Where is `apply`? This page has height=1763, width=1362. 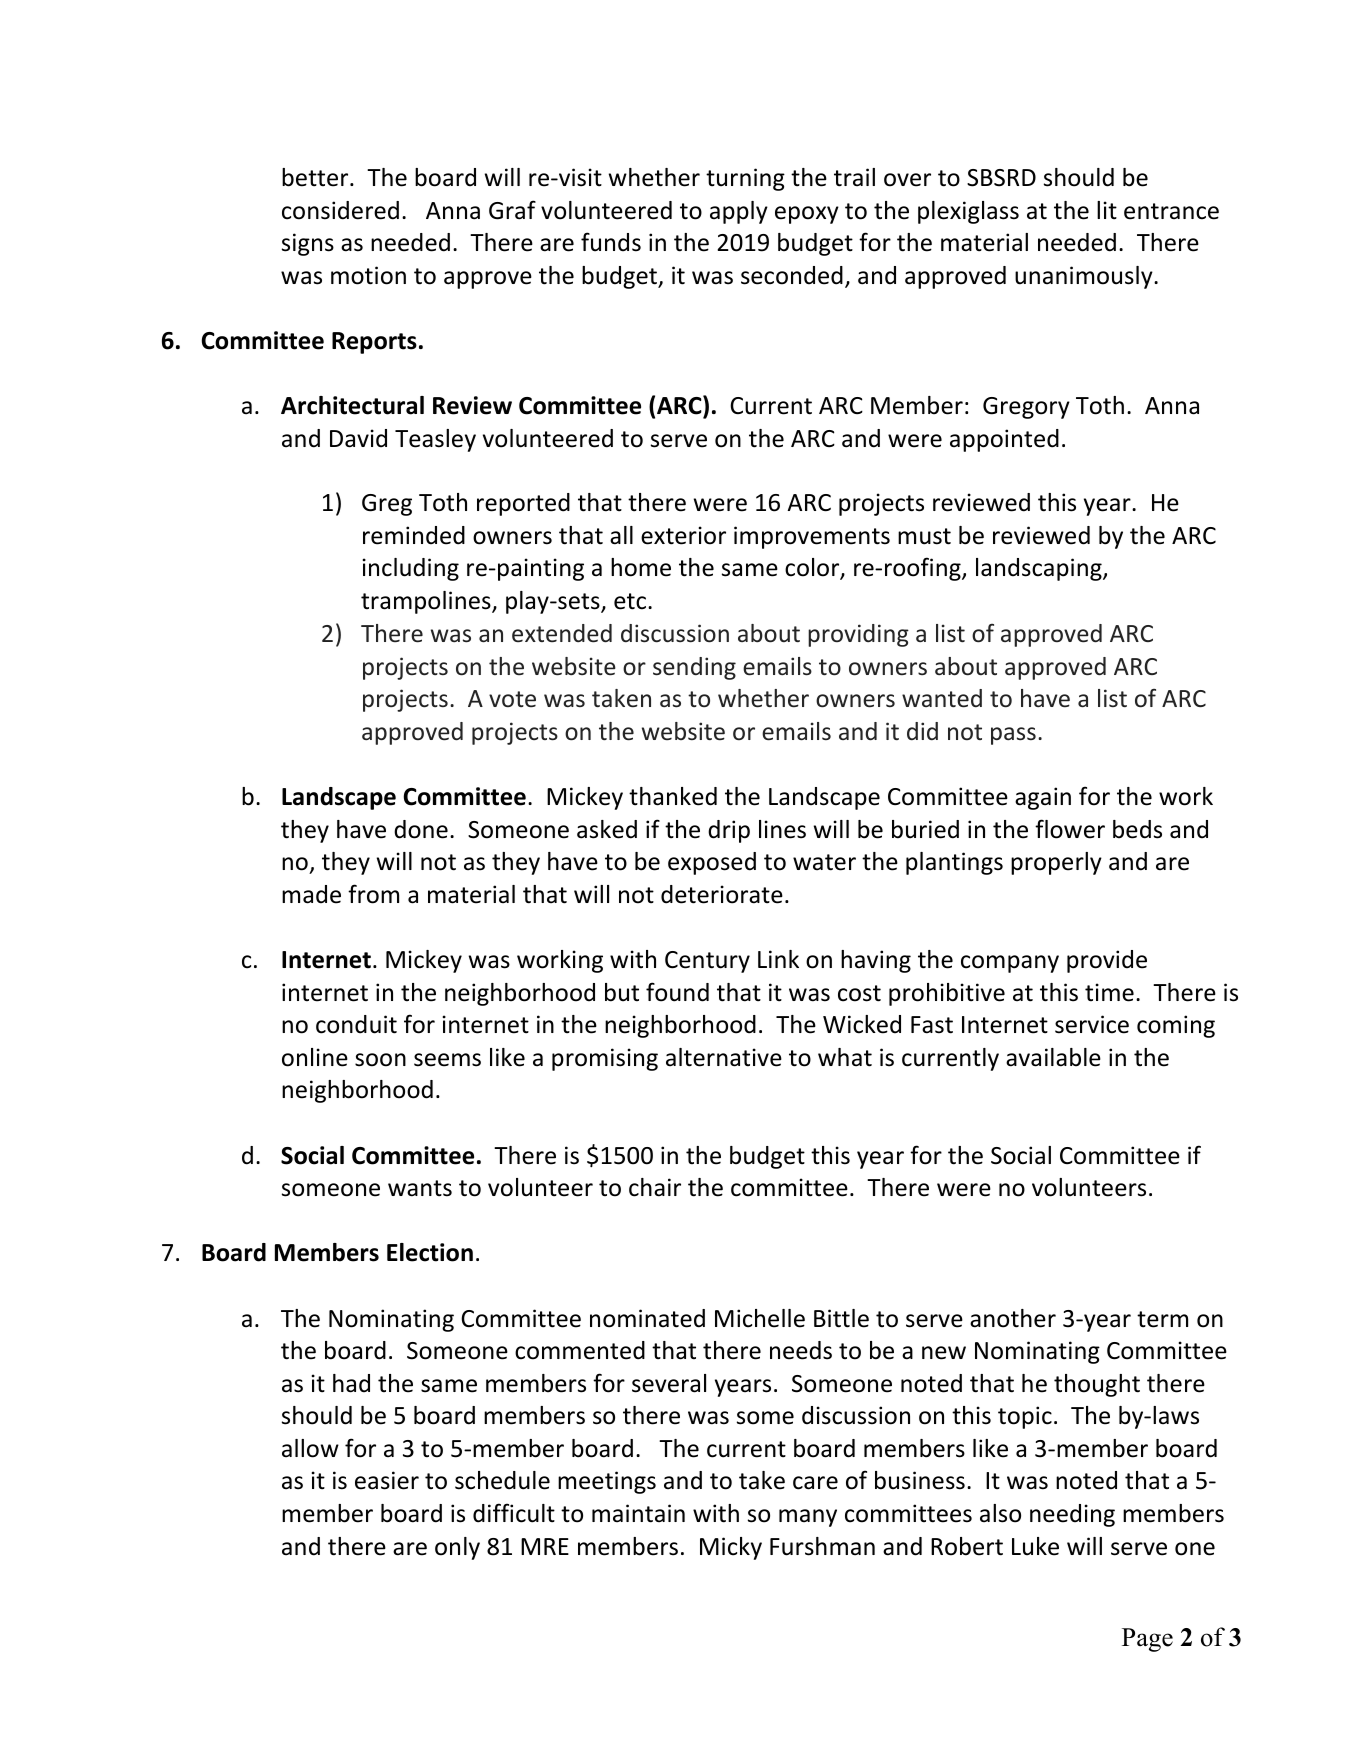
apply is located at coordinates (739, 212).
